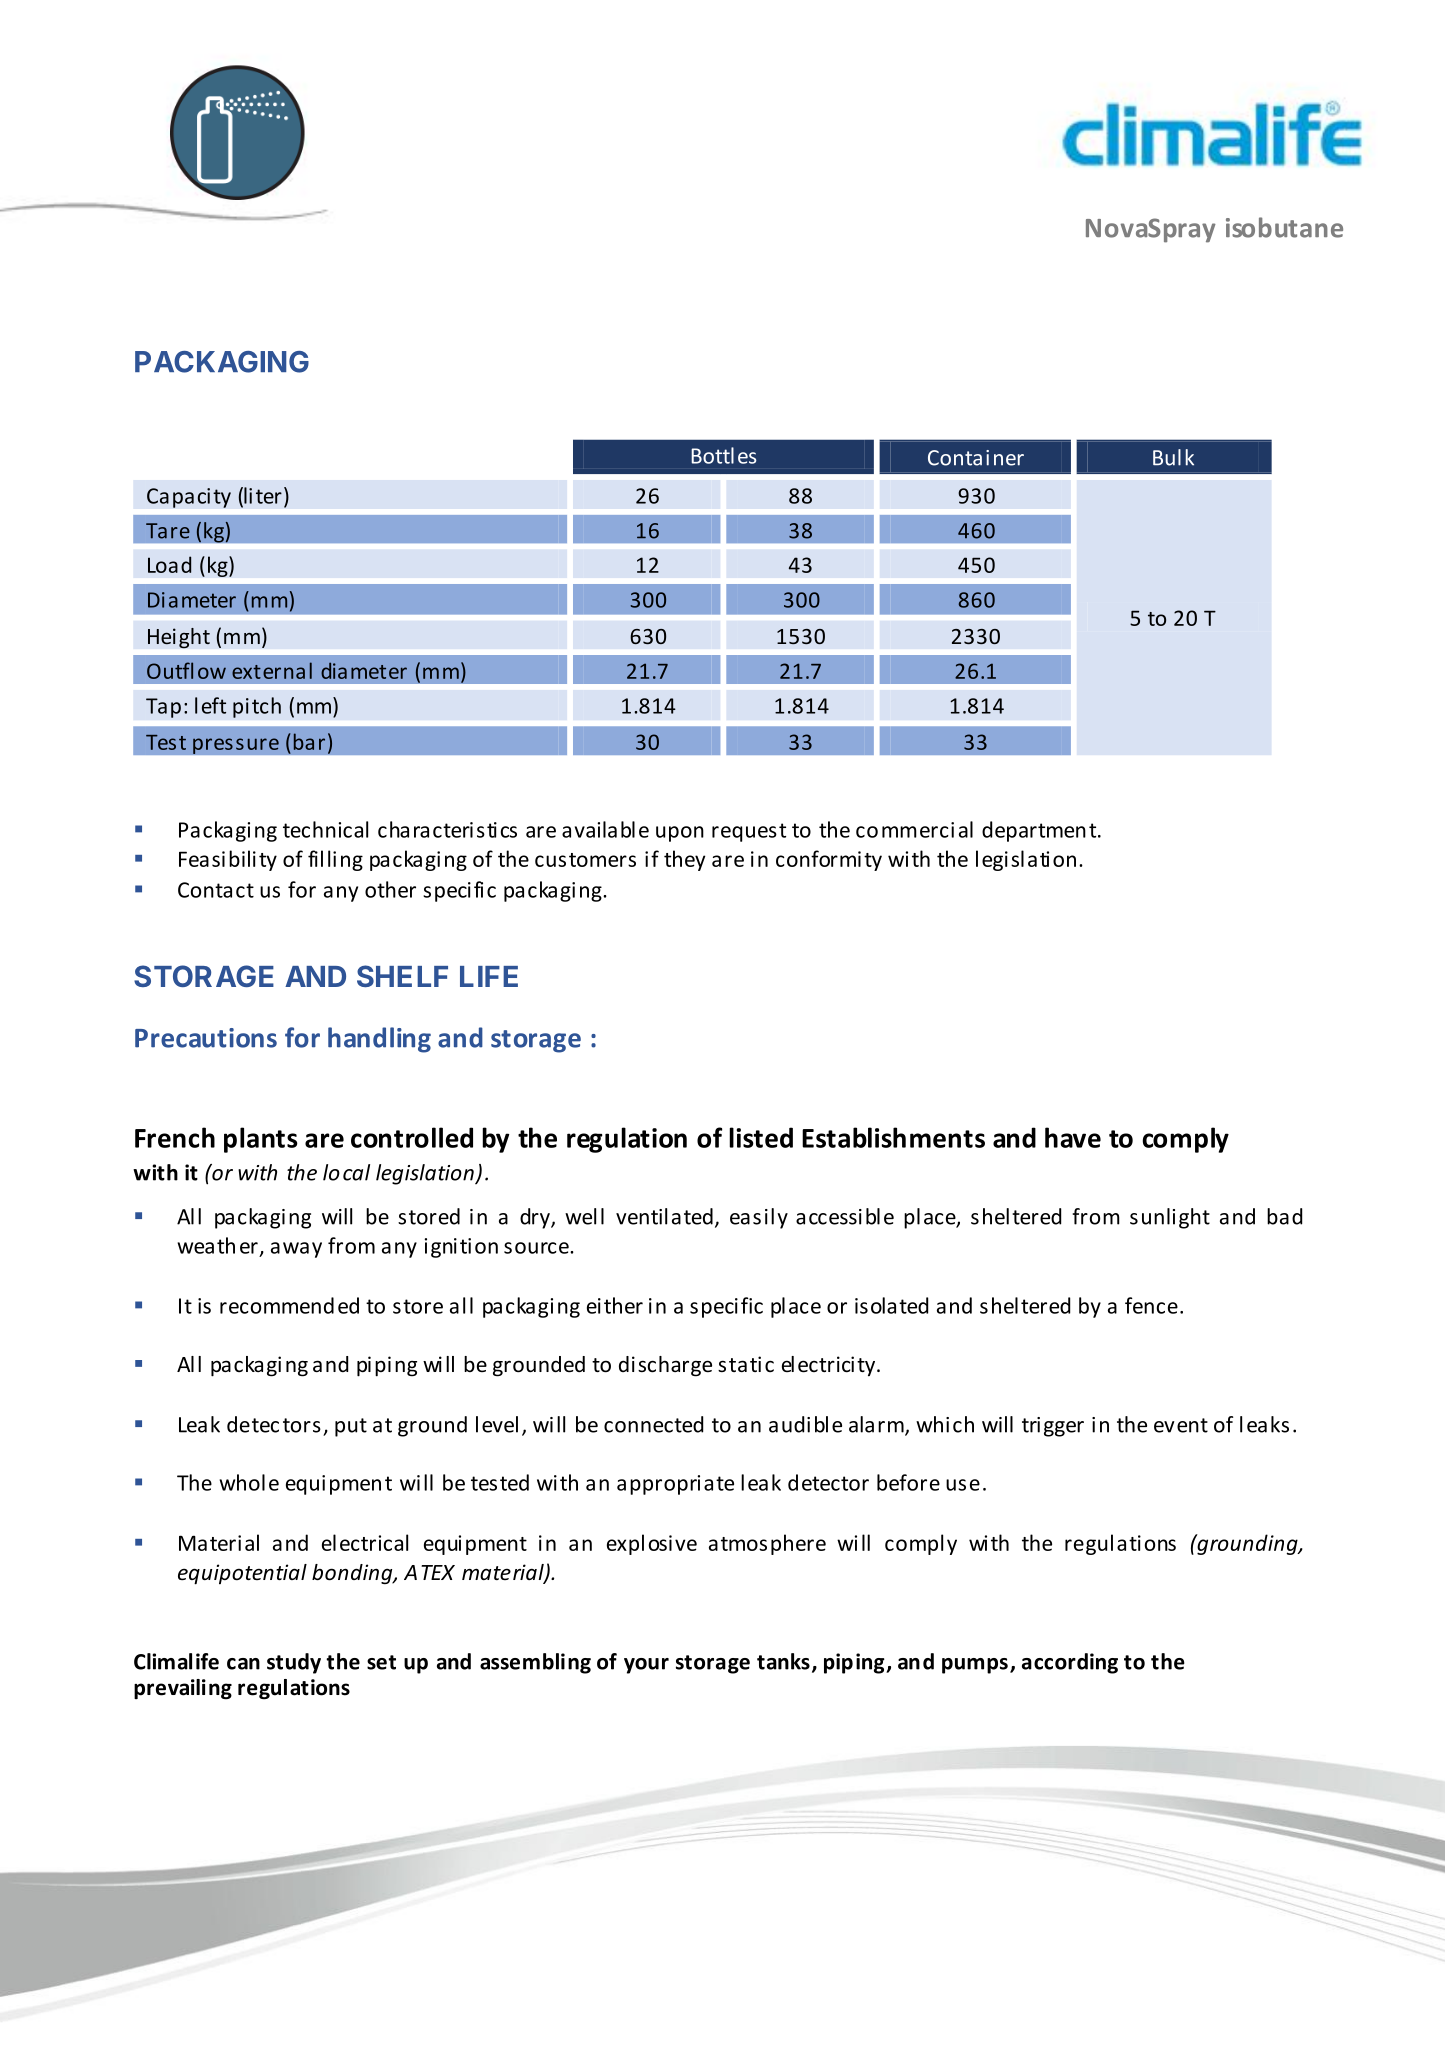 The image size is (1445, 2047). What do you see at coordinates (1040, 831) in the screenshot?
I see `department` at bounding box center [1040, 831].
